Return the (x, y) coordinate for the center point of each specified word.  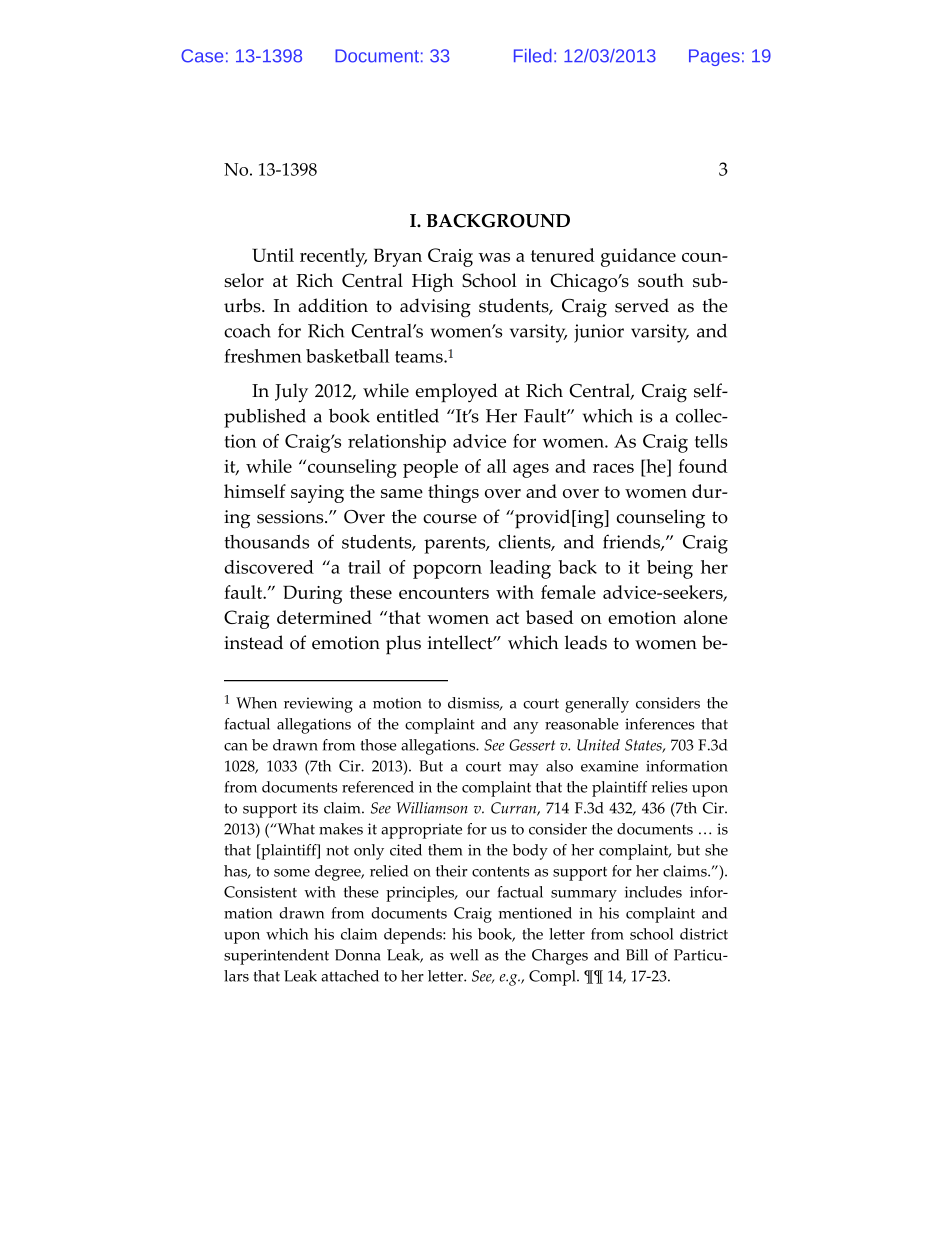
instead (253, 642)
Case (202, 56)
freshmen (263, 356)
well (464, 955)
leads (586, 642)
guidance (638, 257)
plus (403, 645)
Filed (533, 56)
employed (457, 393)
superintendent (276, 957)
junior (599, 333)
